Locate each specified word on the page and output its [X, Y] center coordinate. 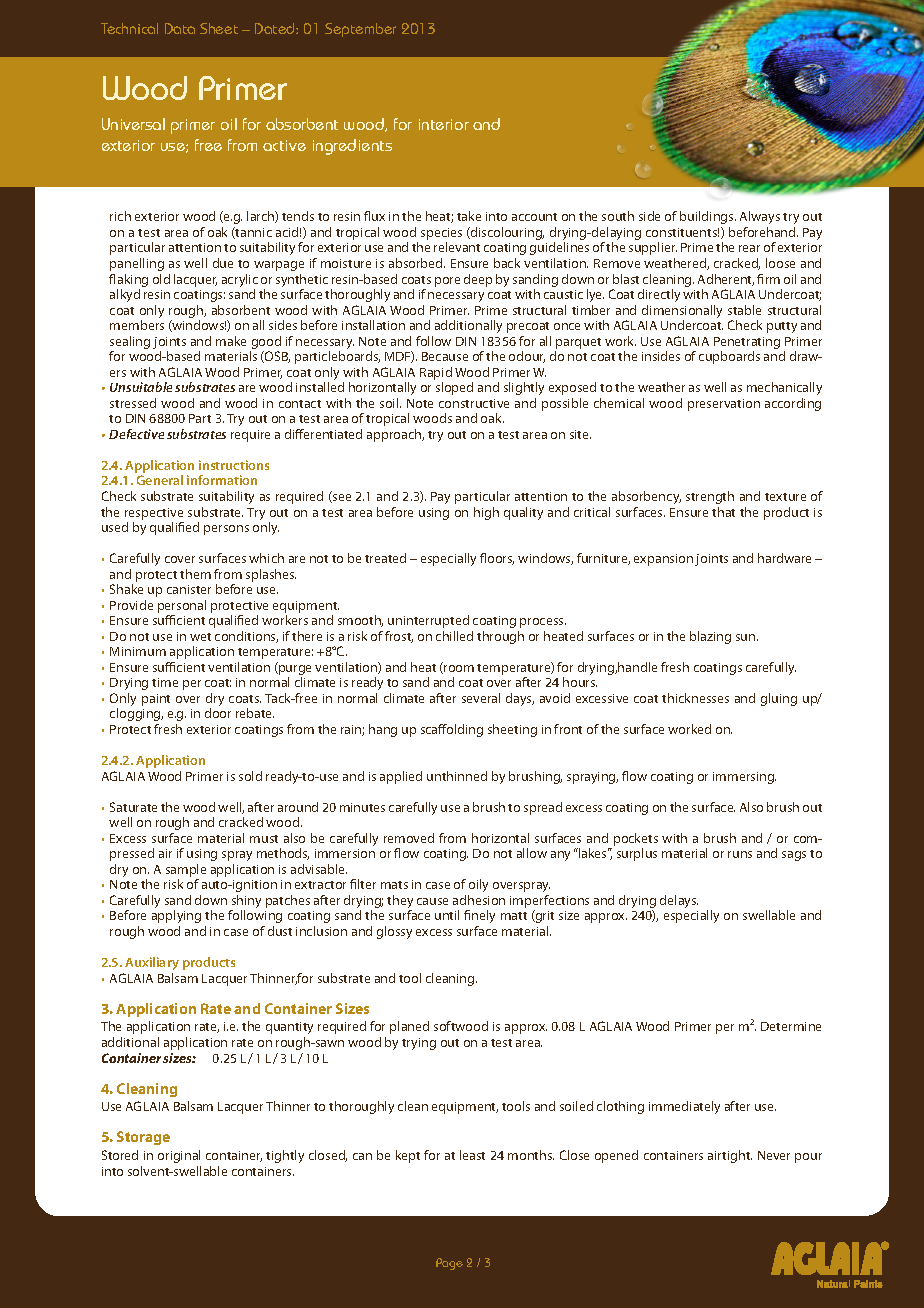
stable [744, 310]
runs [740, 854]
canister [189, 589]
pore [447, 282]
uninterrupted [428, 621]
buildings [708, 217]
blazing [710, 637]
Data [180, 28]
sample [186, 872]
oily [478, 885]
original [179, 1156]
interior [444, 124]
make [231, 341]
